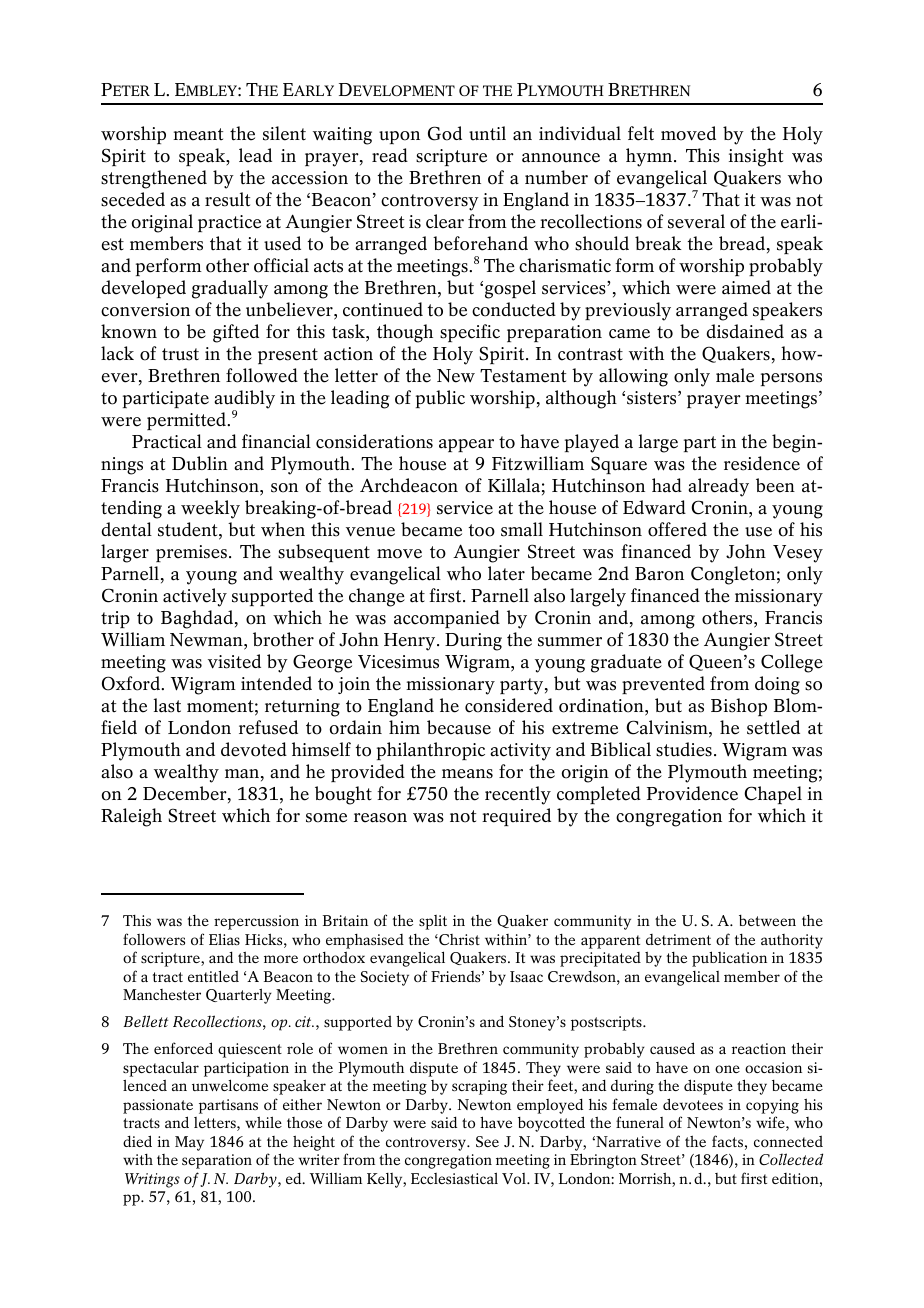  Describe the element at coordinates (189, 1143) in the screenshot. I see `May` at that location.
